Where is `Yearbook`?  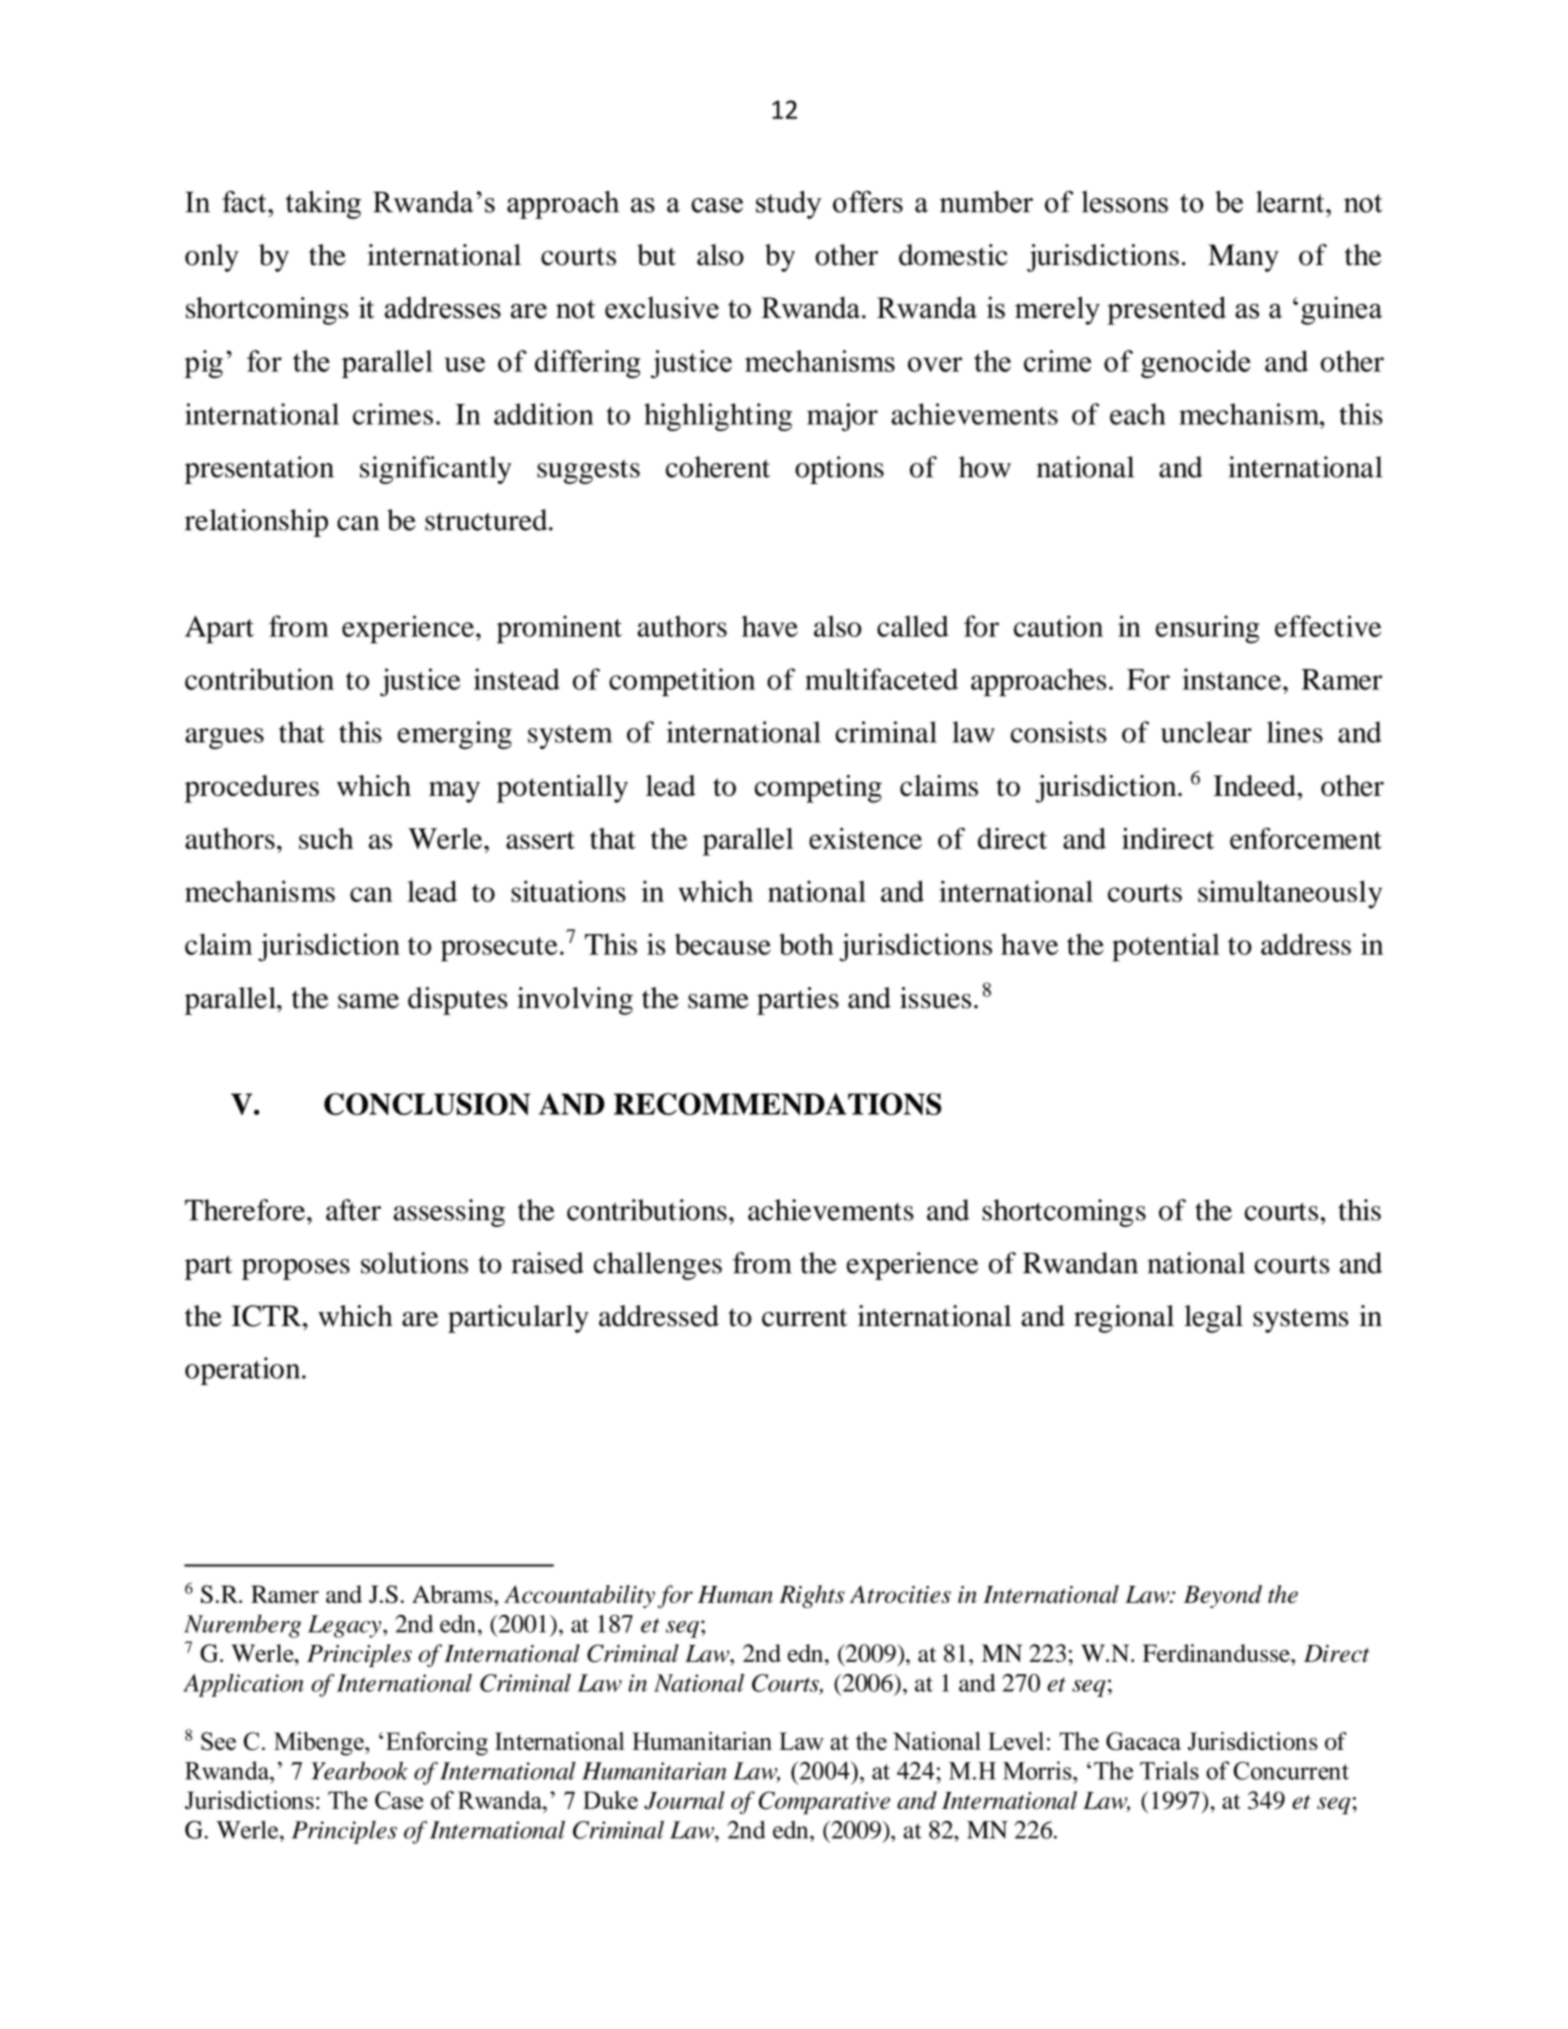
Yearbook is located at coordinates (360, 1770).
